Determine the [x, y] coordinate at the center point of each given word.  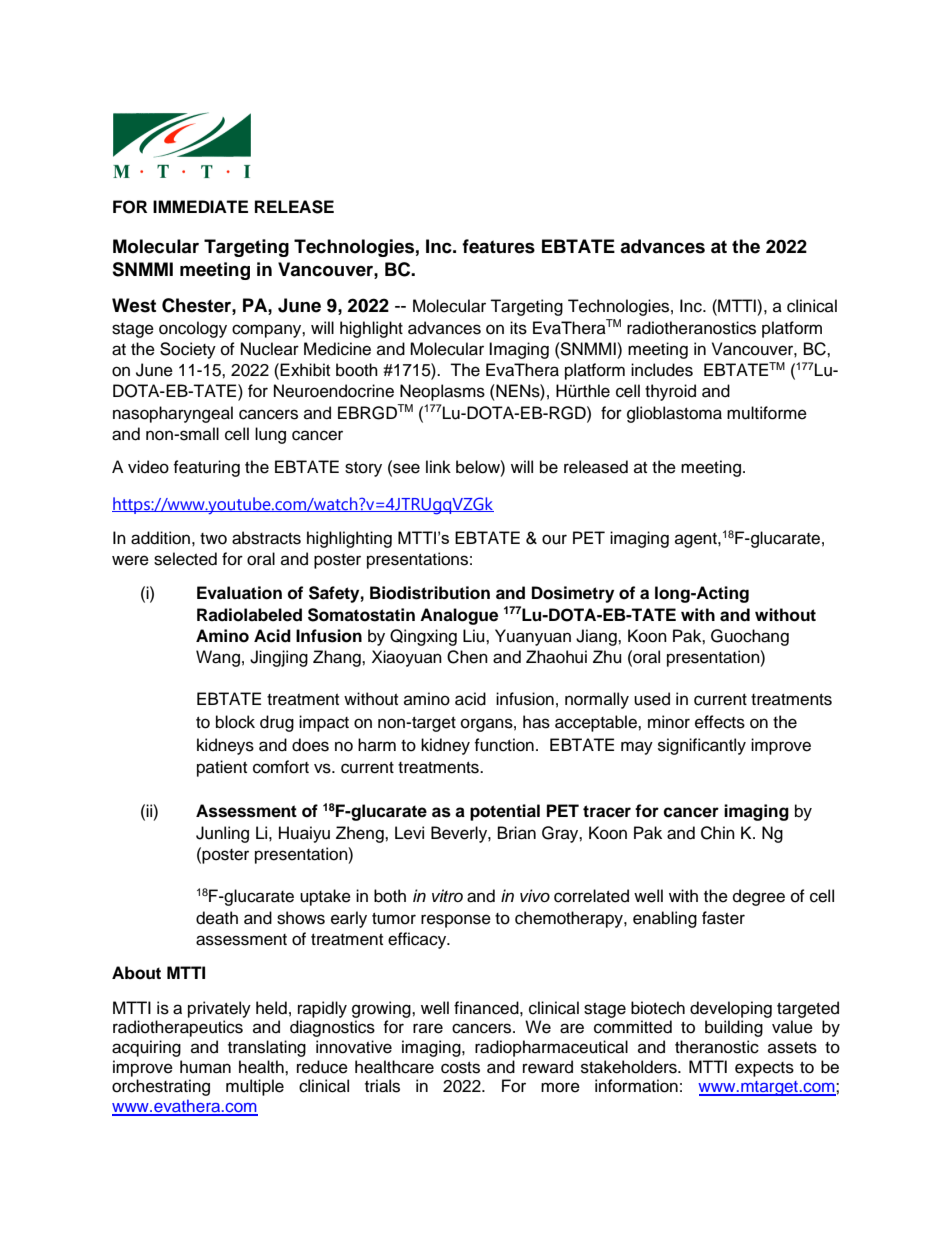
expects [764, 1069]
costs [460, 1068]
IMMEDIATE [200, 206]
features [498, 246]
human [205, 1067]
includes [662, 370]
